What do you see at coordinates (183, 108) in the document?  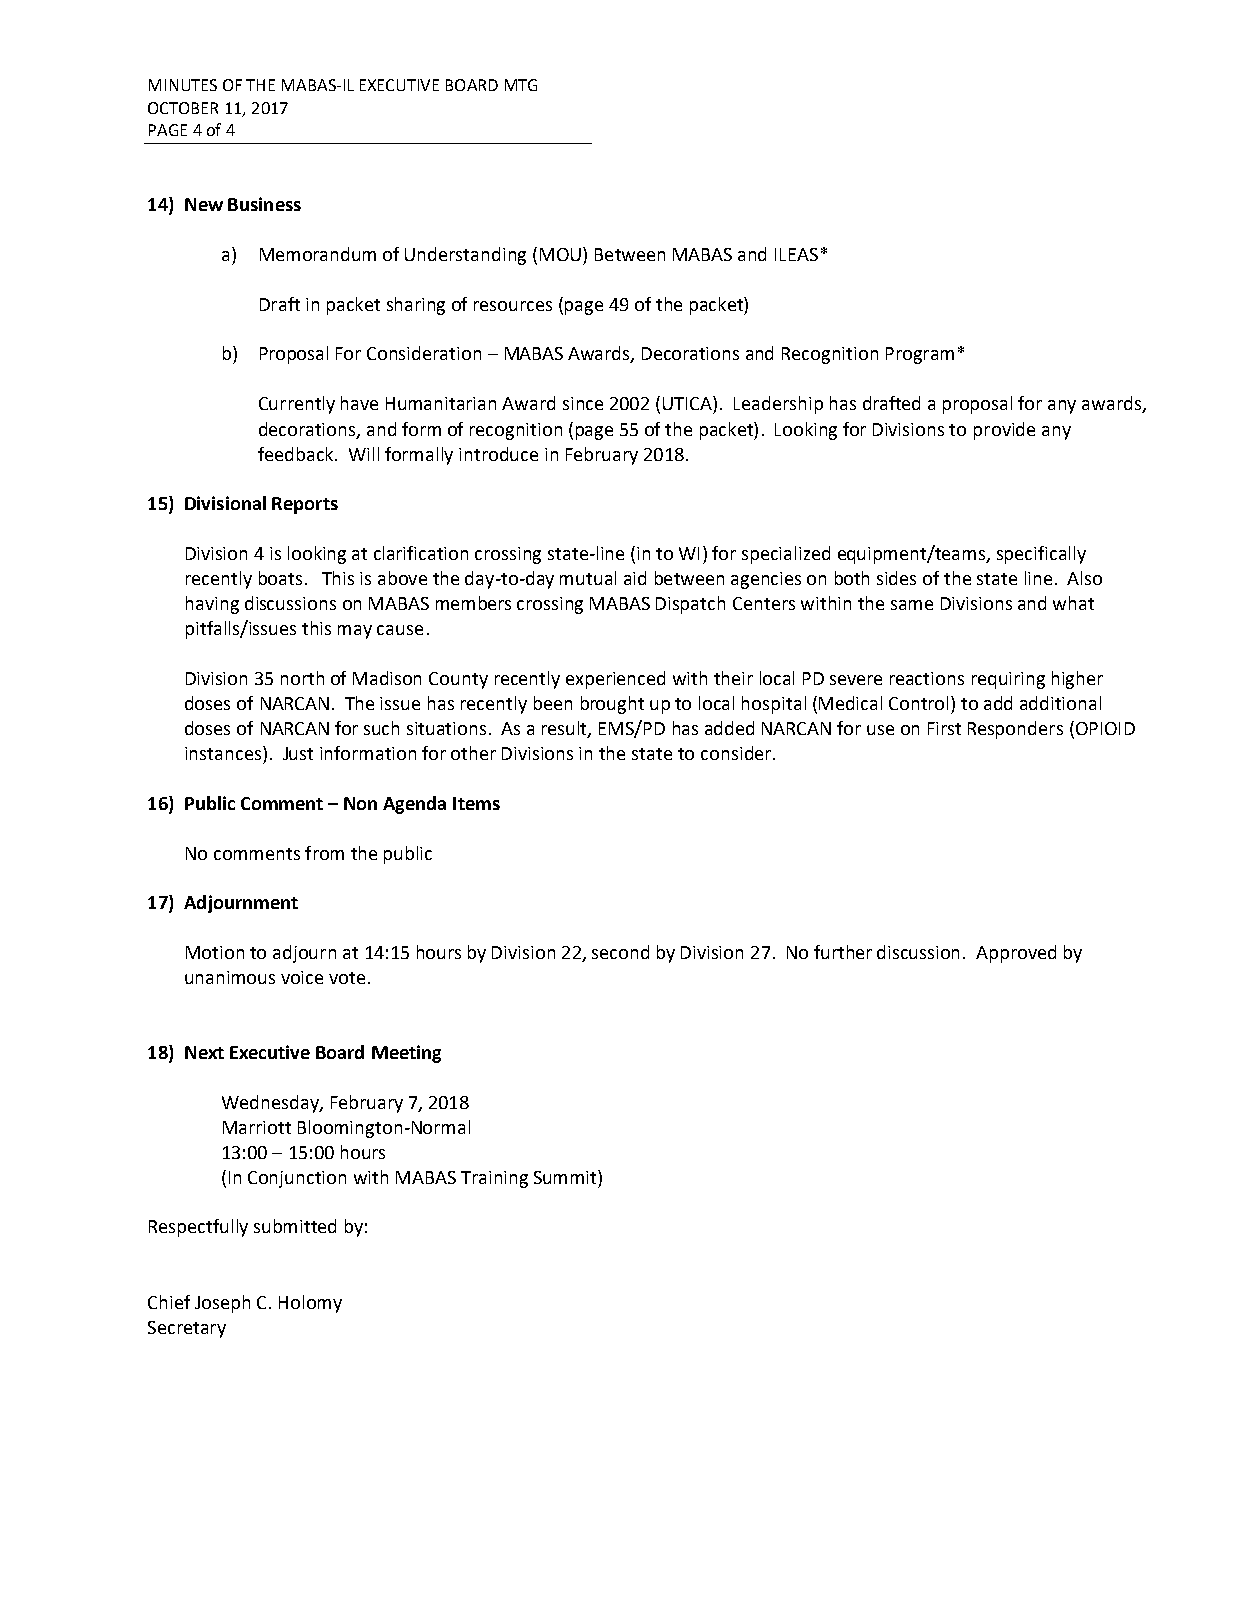 I see `OCTOBER` at bounding box center [183, 108].
